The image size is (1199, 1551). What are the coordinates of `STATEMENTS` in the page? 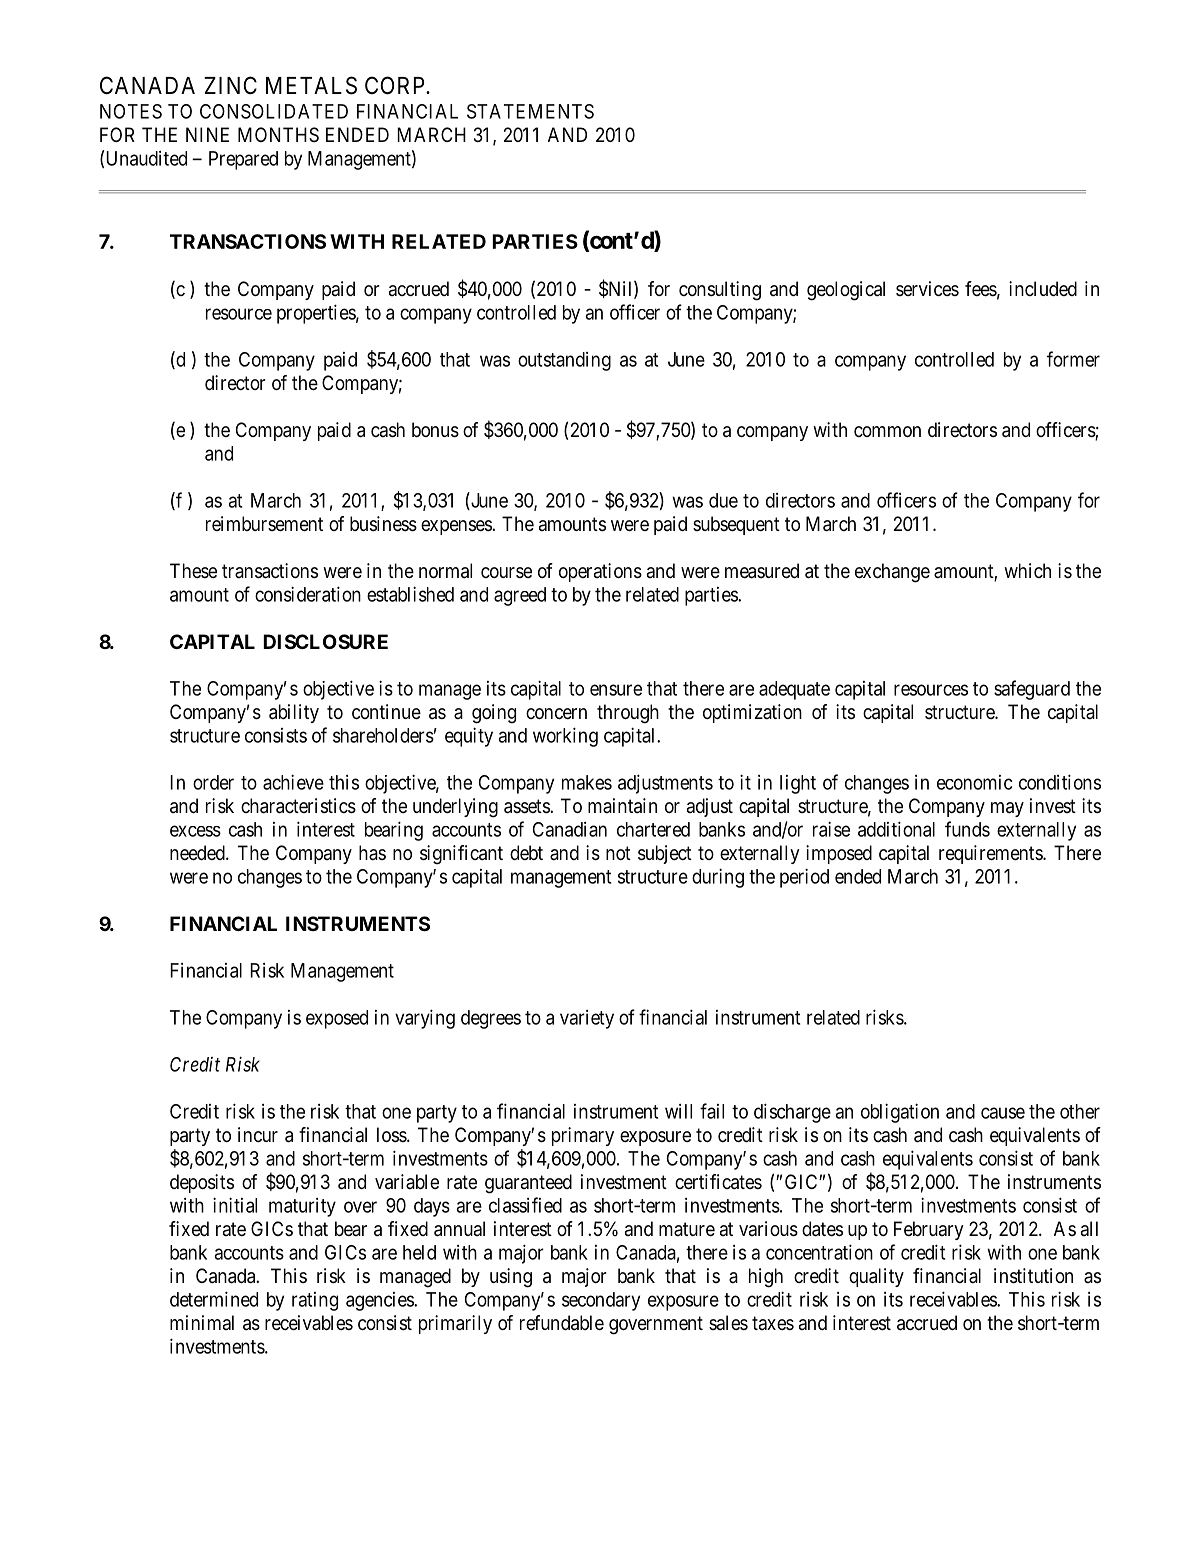 It's located at (530, 111).
